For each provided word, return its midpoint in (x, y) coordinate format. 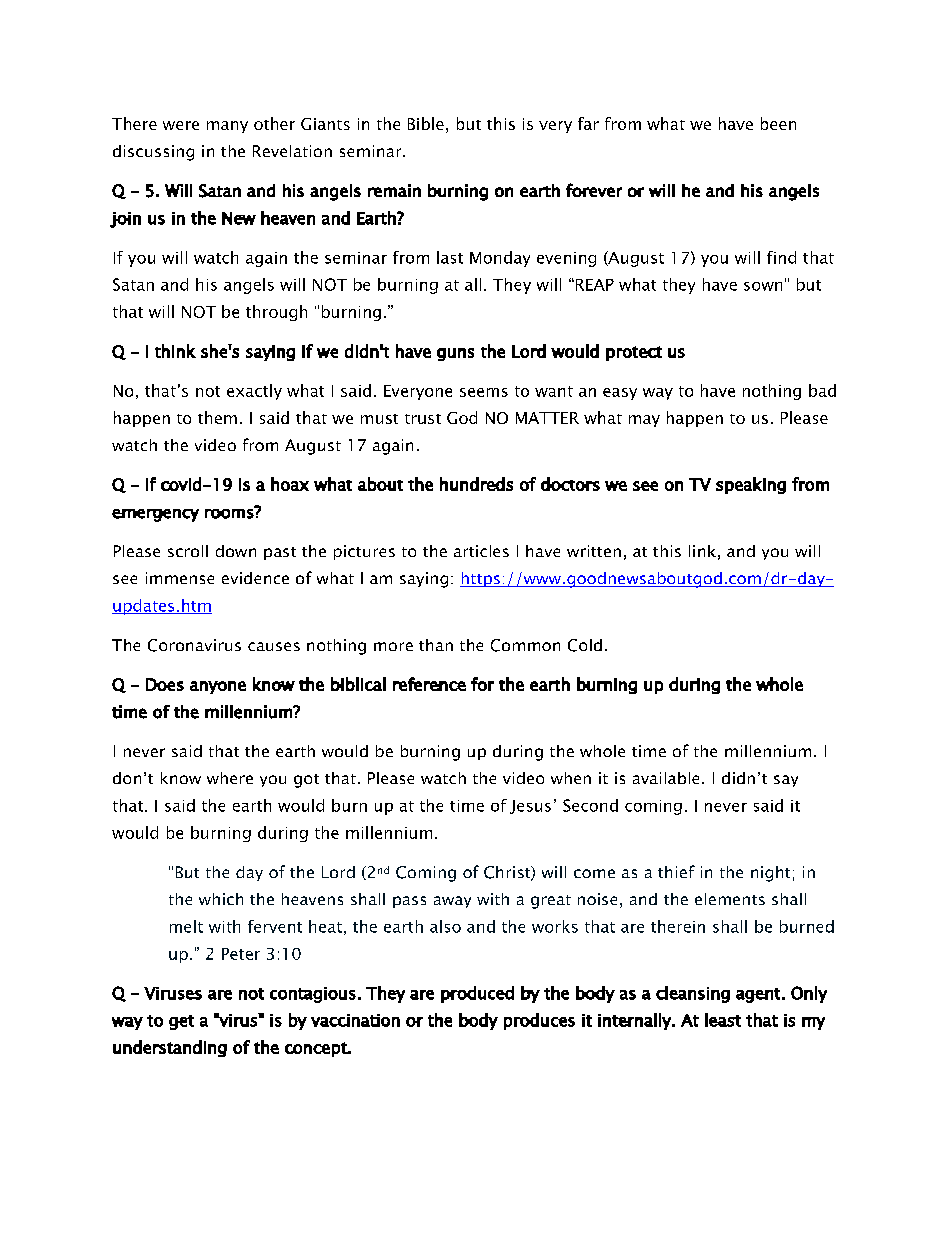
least (723, 1020)
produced (477, 994)
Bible (426, 123)
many (227, 127)
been (778, 123)
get (181, 1022)
